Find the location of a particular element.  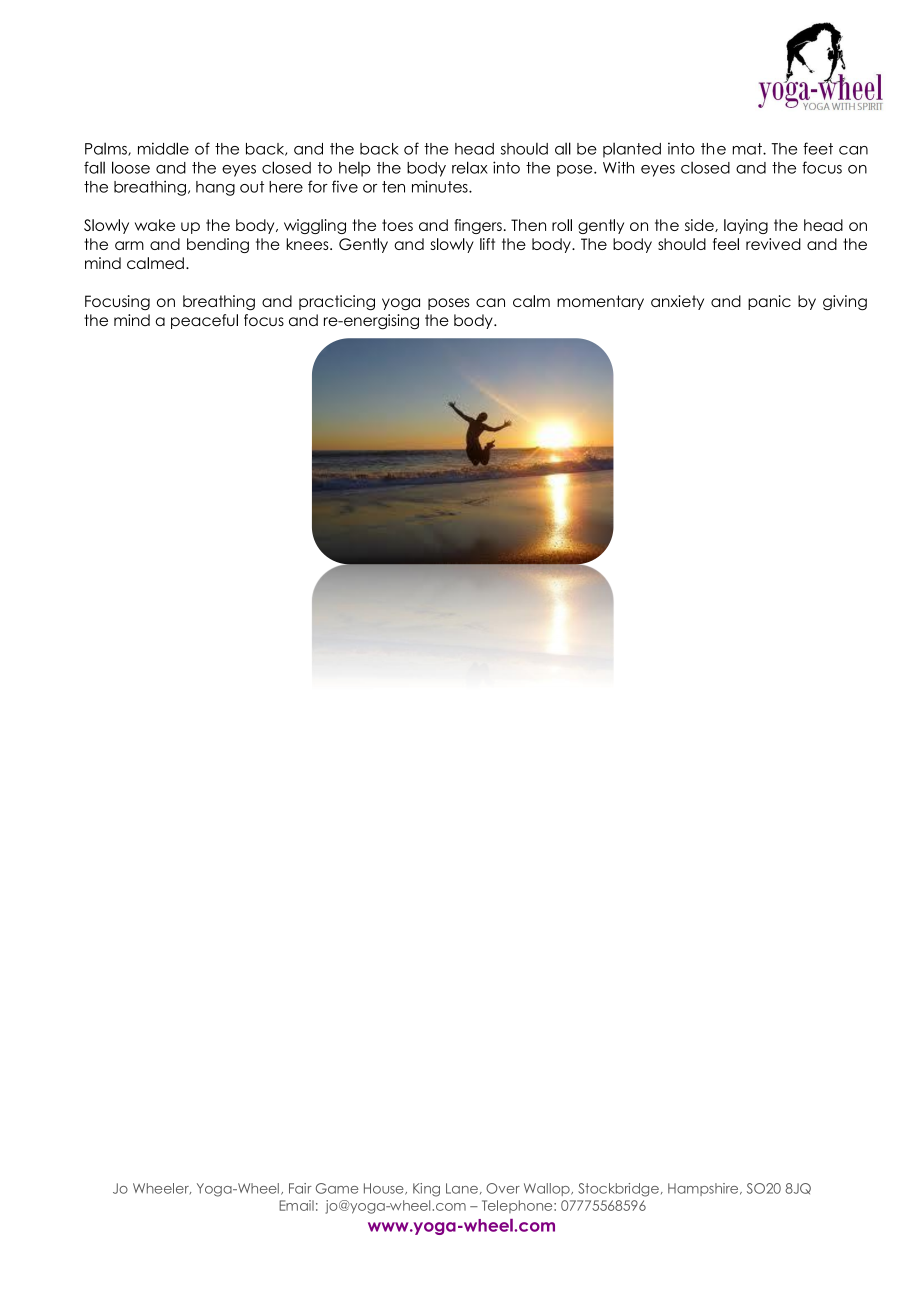

Email is located at coordinates (296, 1205).
